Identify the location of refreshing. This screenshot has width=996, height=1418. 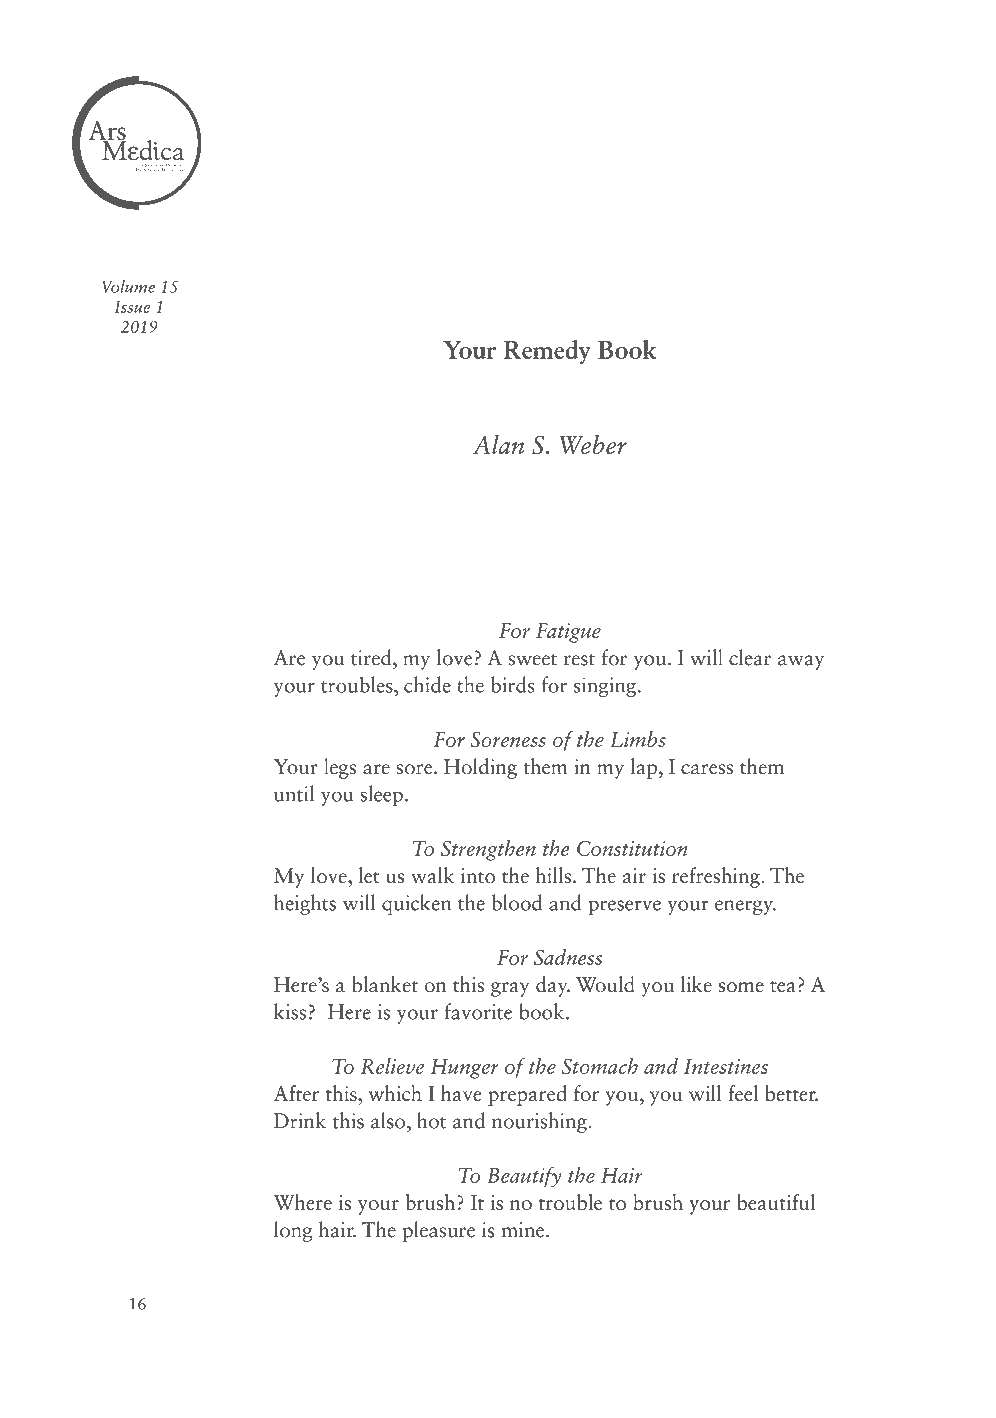
(717, 877).
